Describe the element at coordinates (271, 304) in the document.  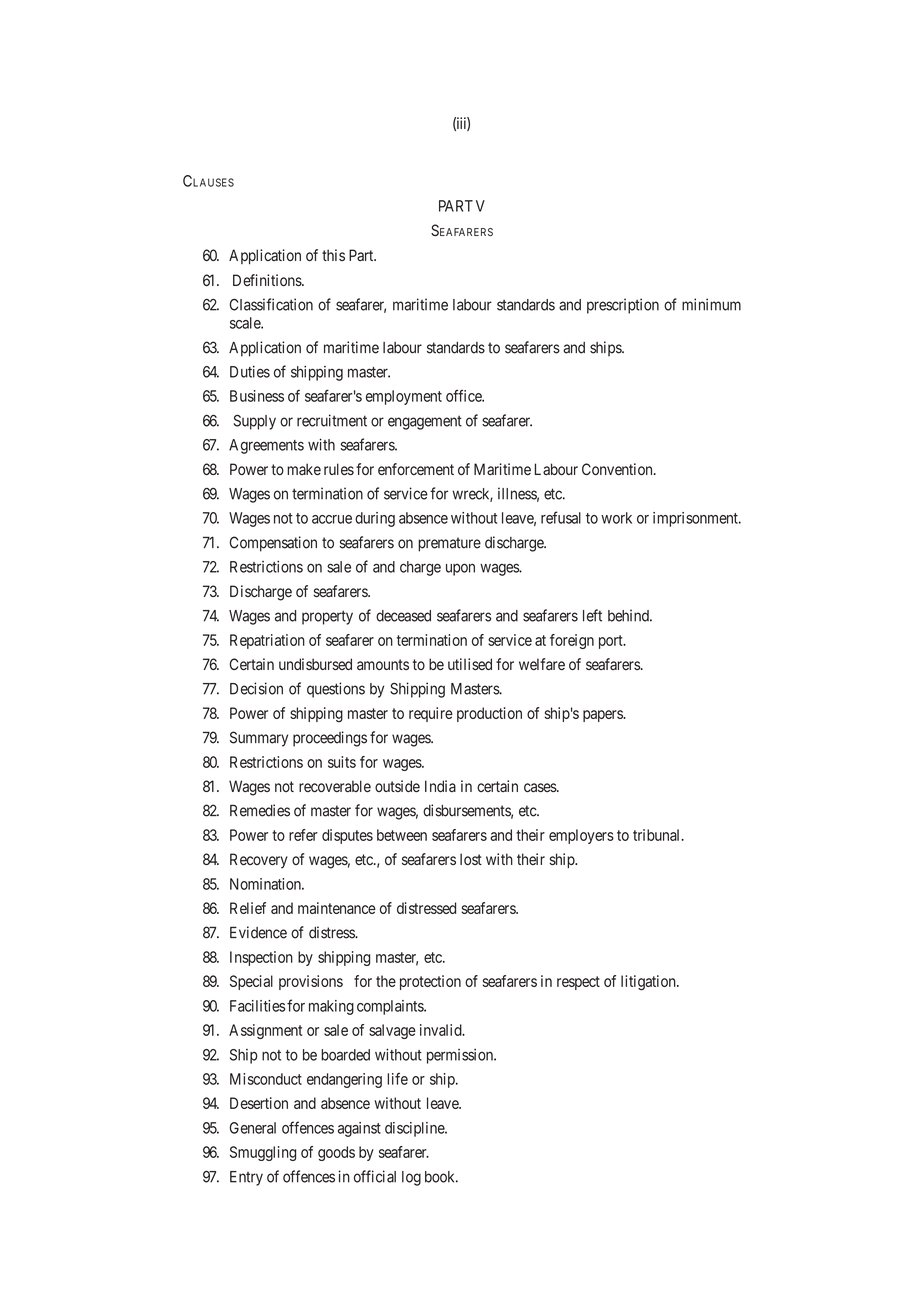
I see `Classification` at that location.
